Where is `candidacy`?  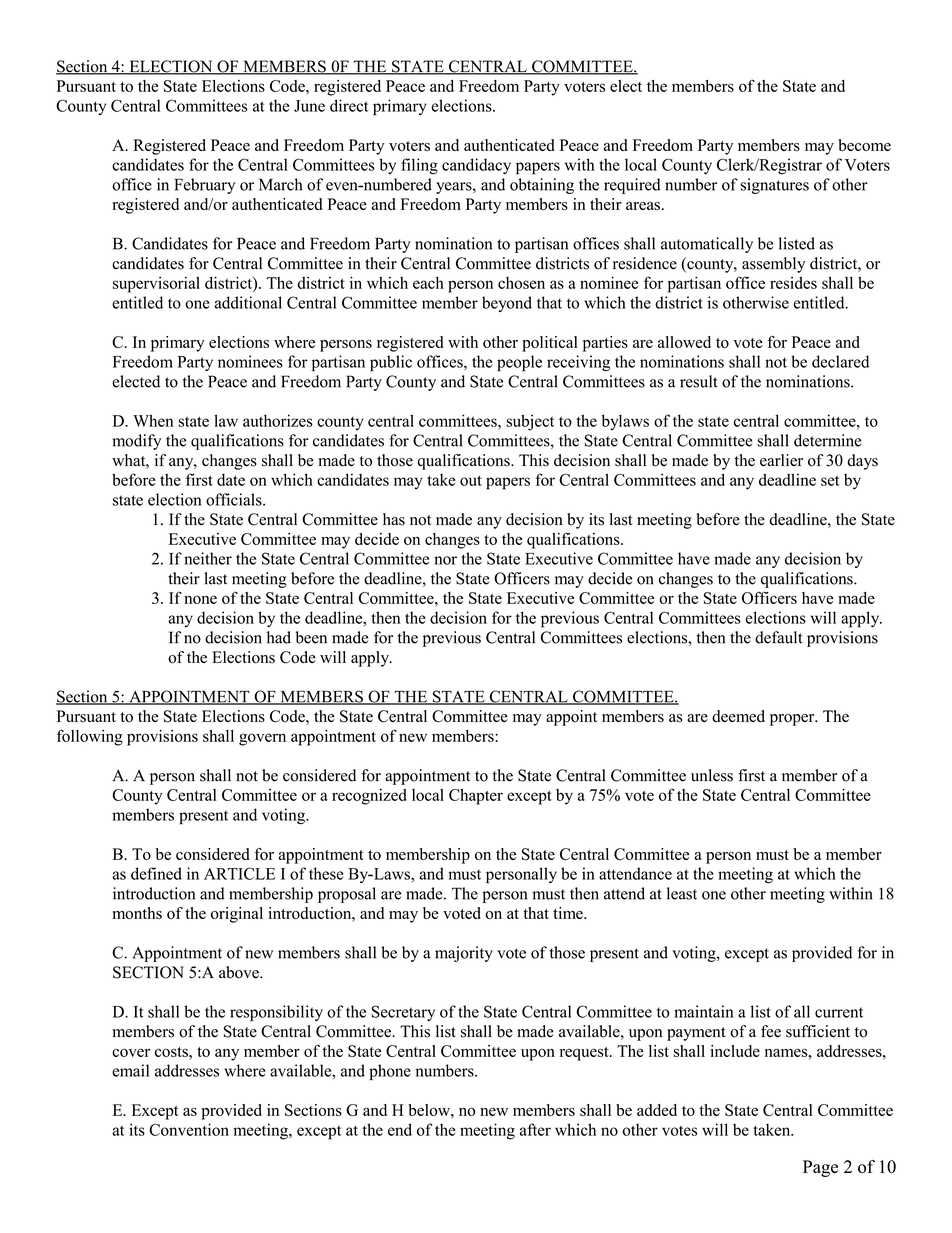 candidacy is located at coordinates (476, 166).
